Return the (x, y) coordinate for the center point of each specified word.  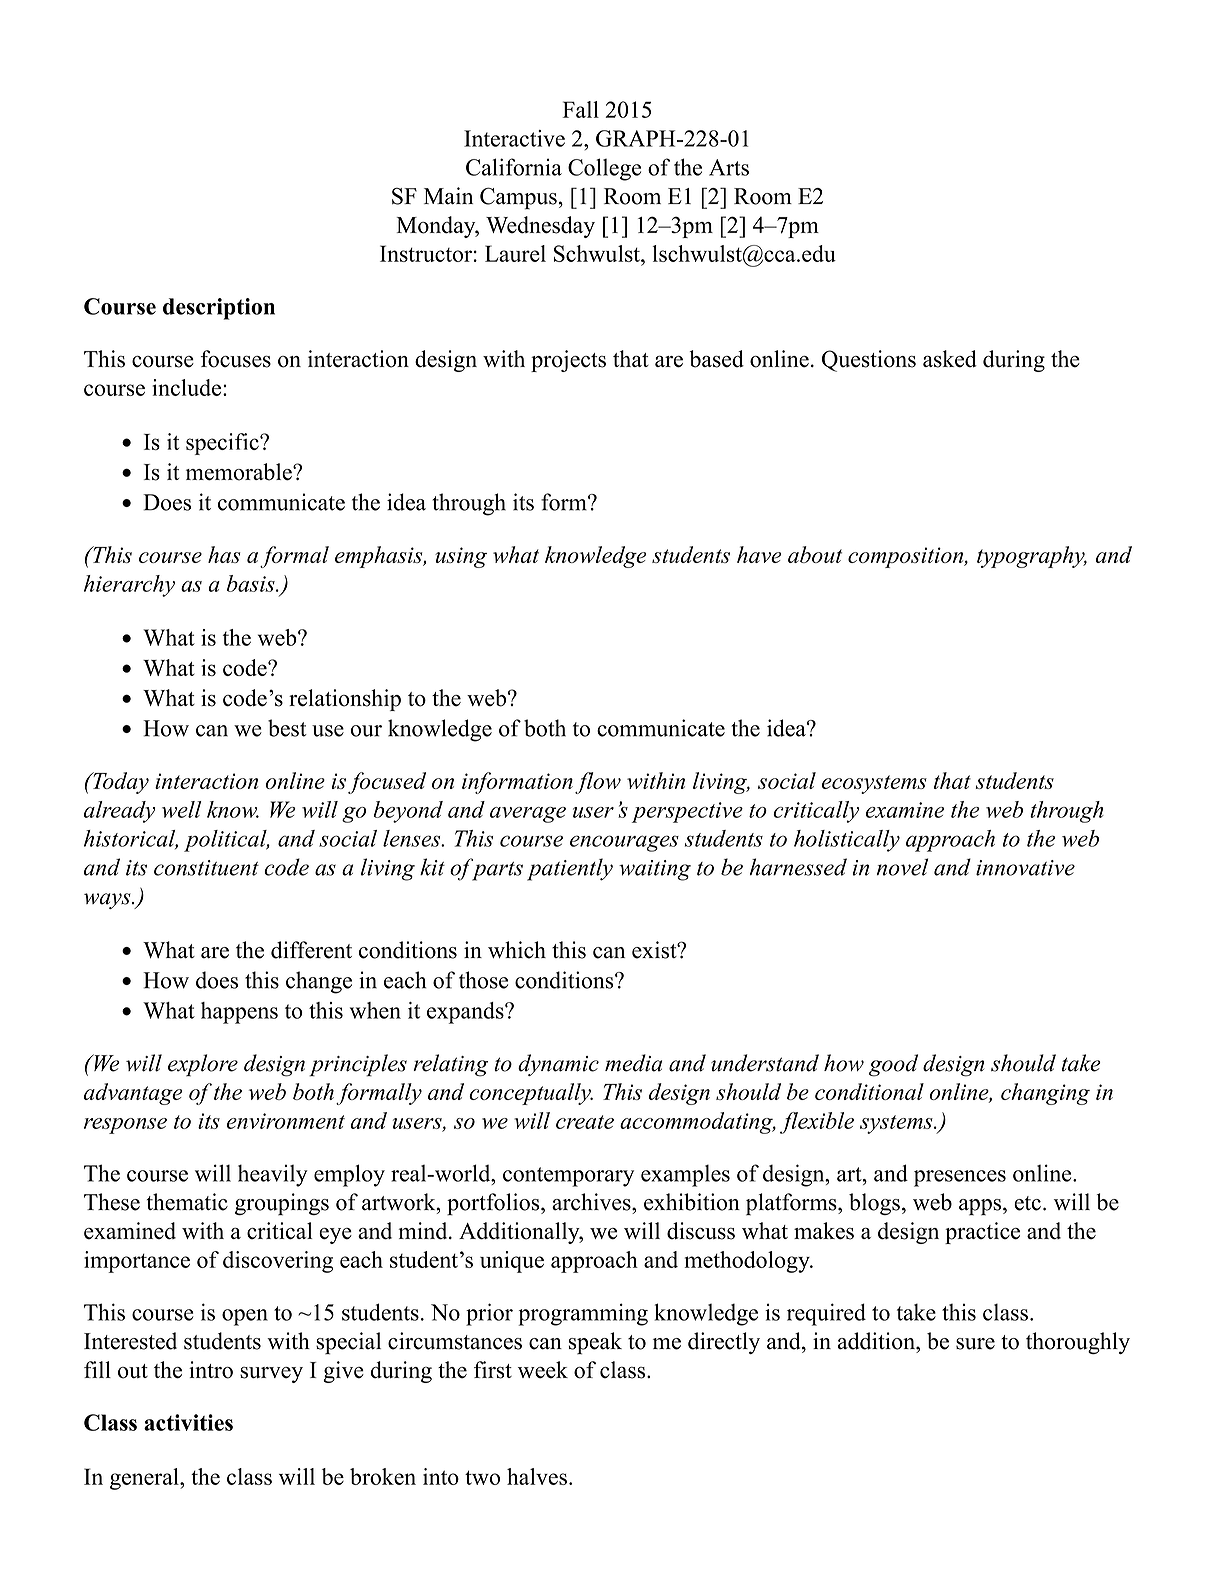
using (461, 557)
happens (239, 1013)
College (604, 169)
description (219, 309)
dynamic (558, 1065)
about (815, 554)
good (893, 1065)
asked (950, 359)
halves (537, 1476)
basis (252, 583)
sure (975, 1344)
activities (188, 1422)
